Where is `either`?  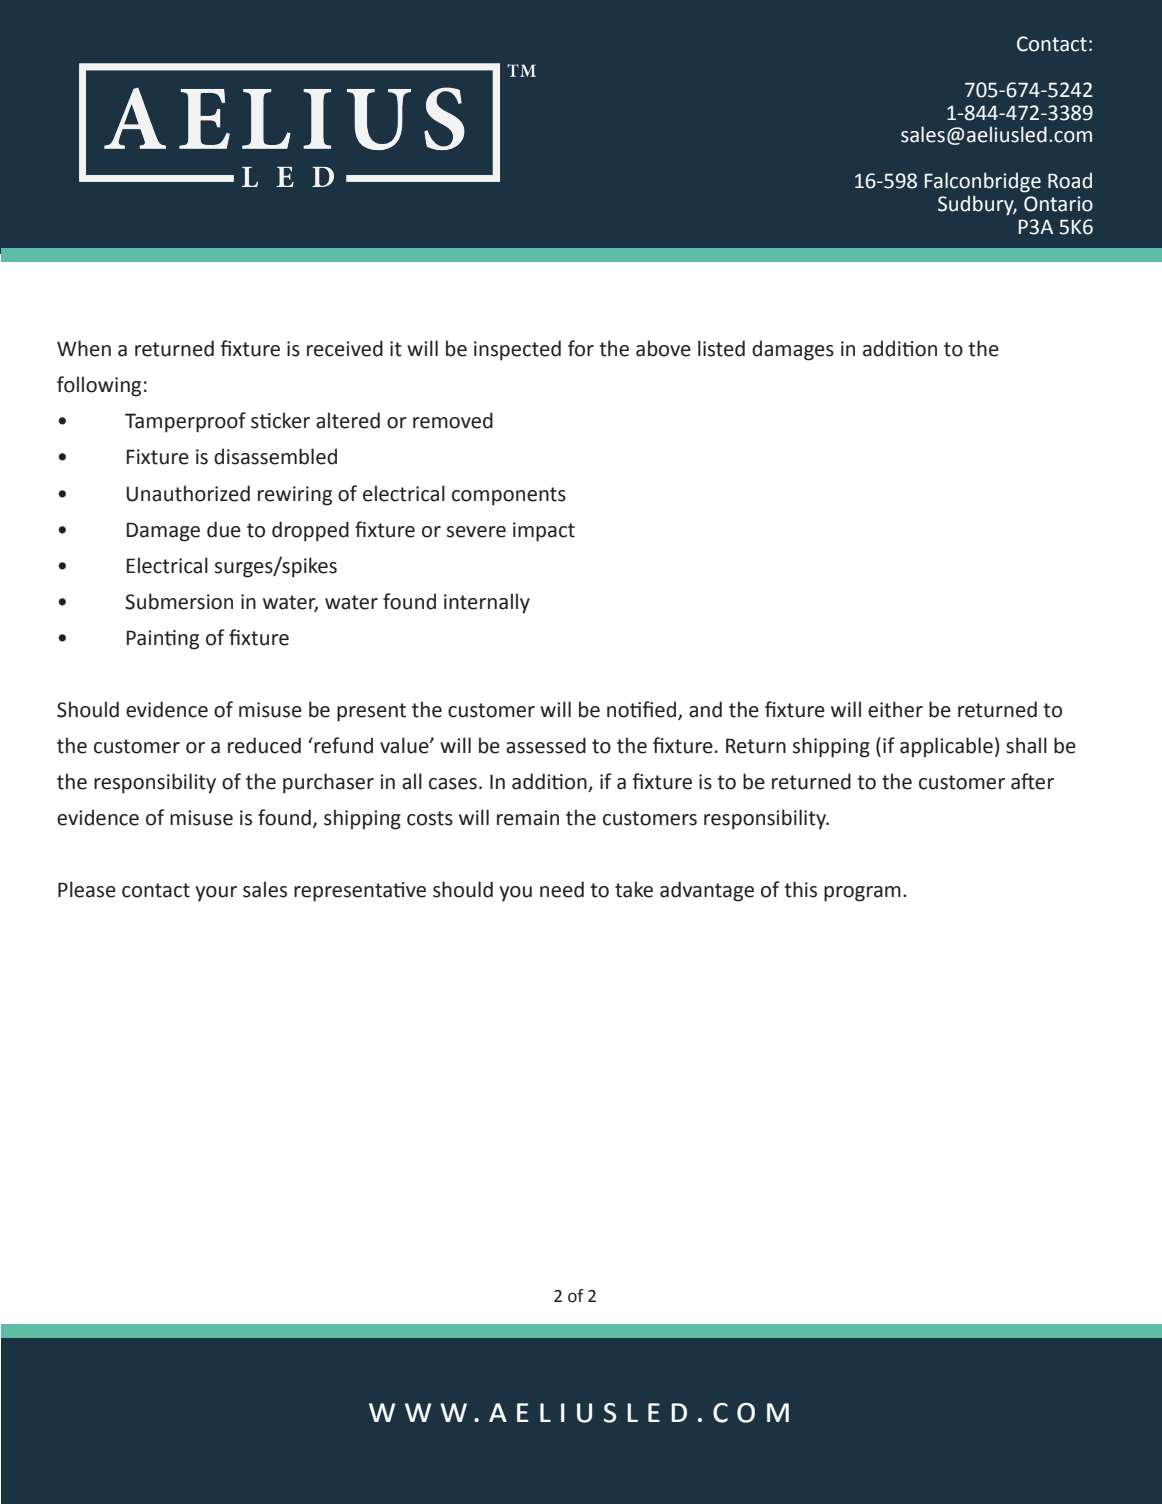
either is located at coordinates (895, 709).
